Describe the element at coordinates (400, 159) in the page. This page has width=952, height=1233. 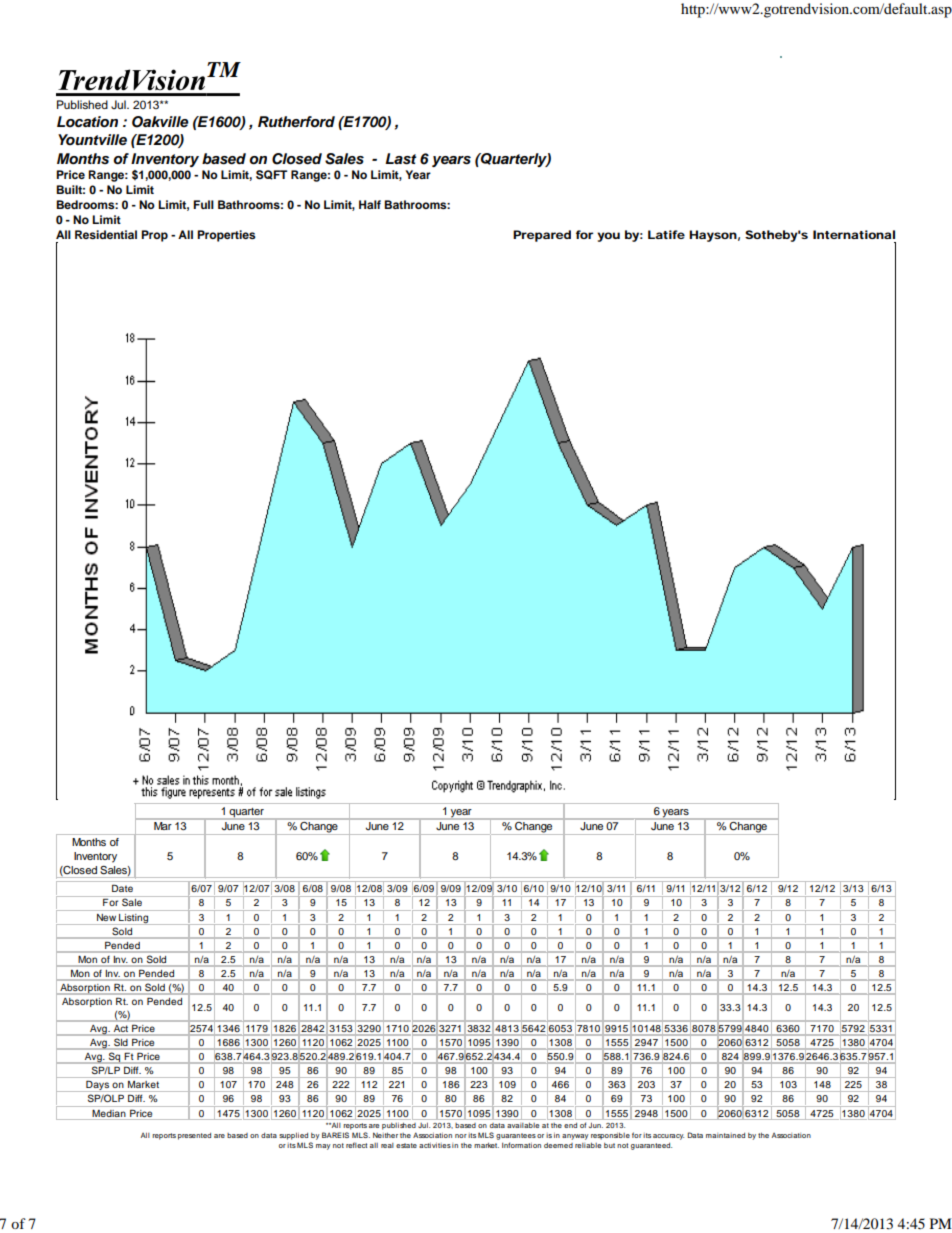
I see `Last` at that location.
